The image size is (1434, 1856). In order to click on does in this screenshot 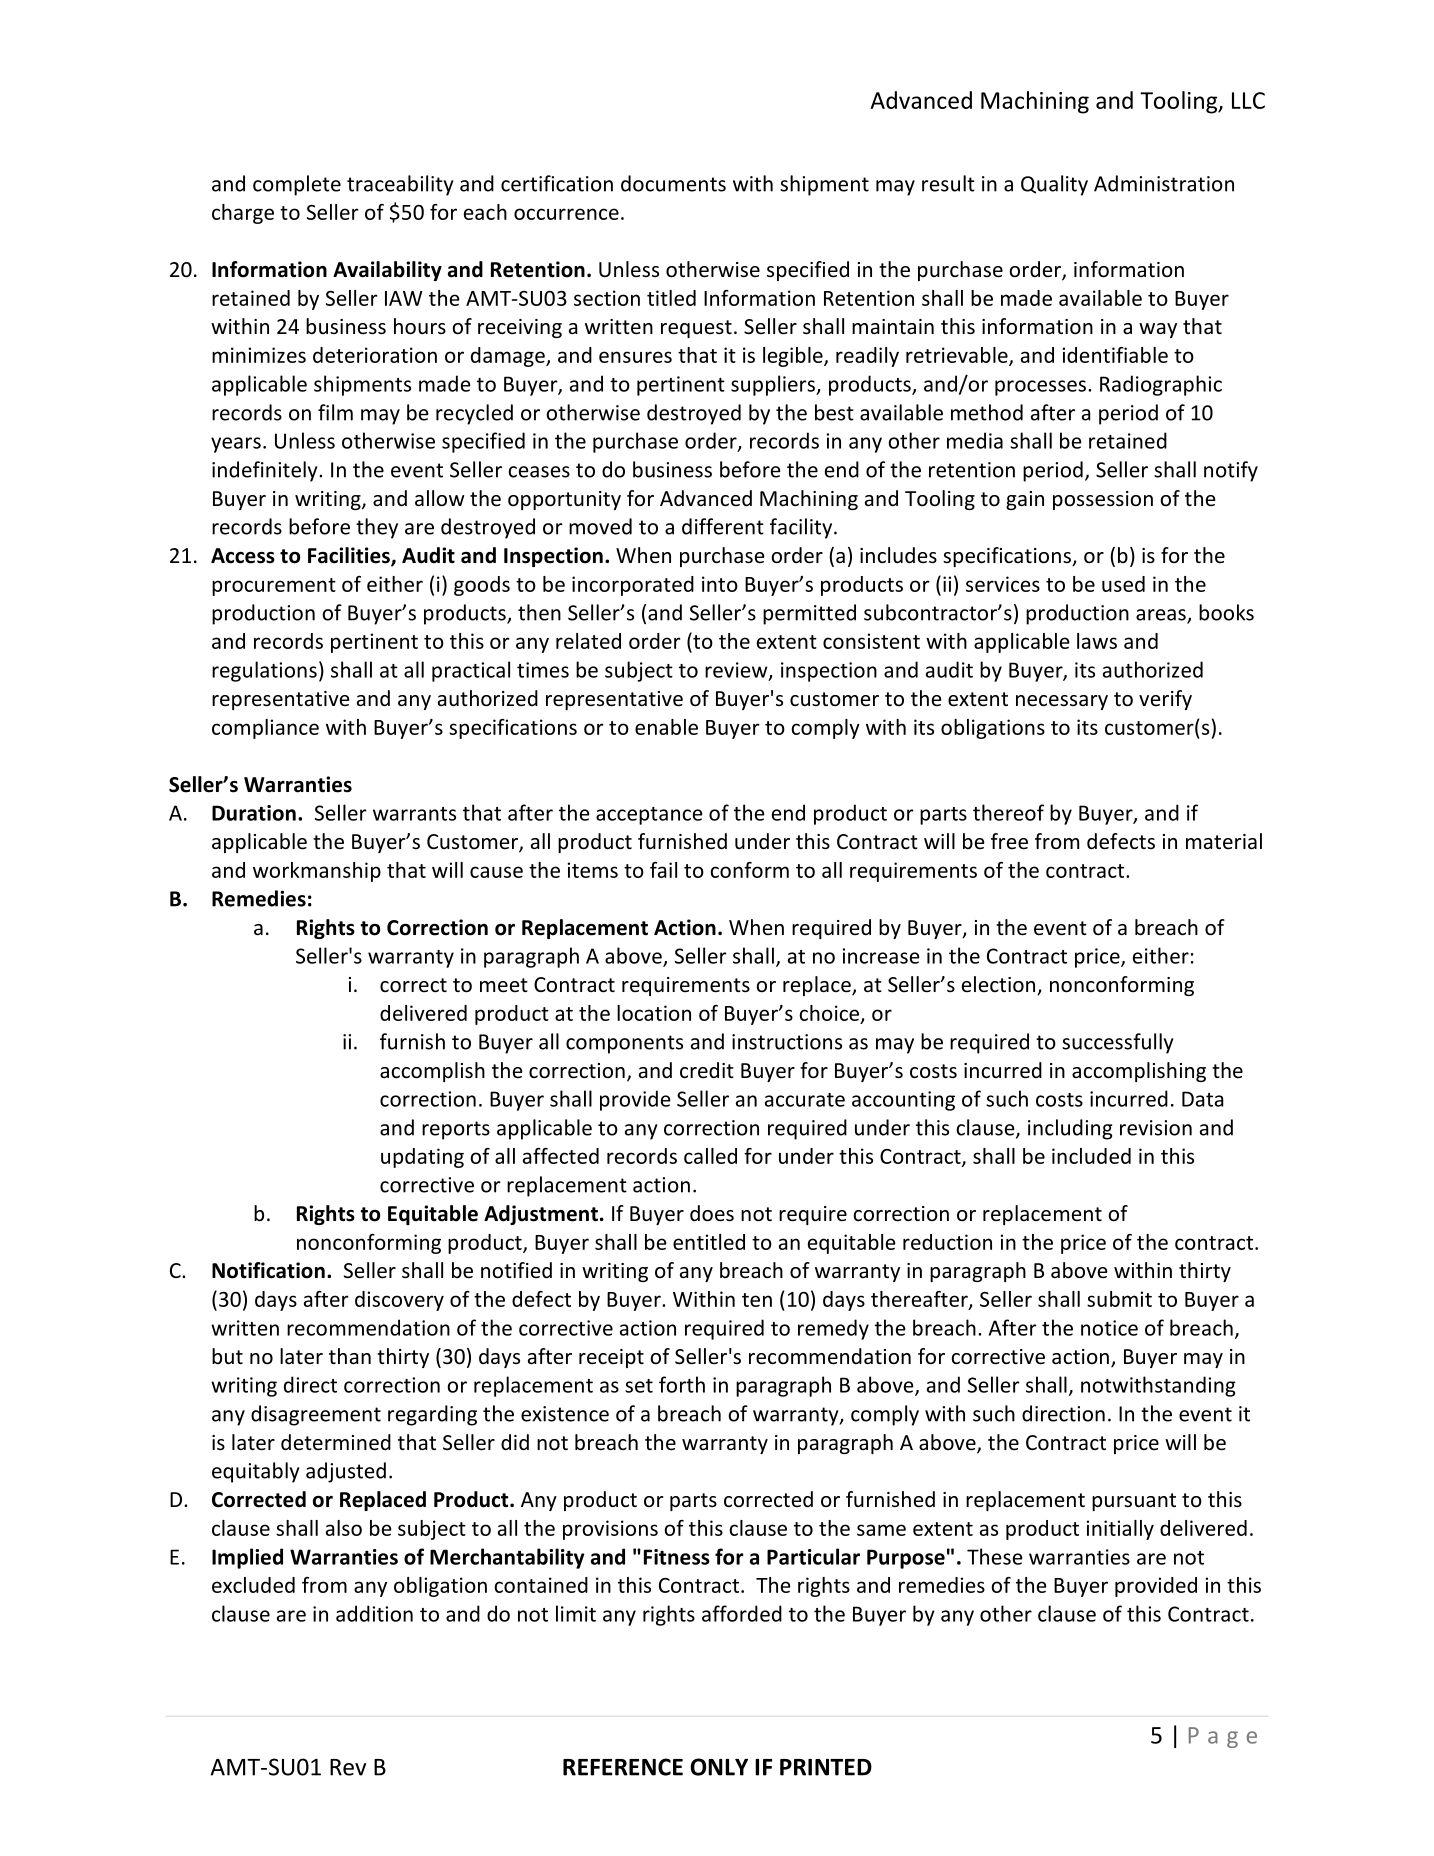, I will do `click(712, 1213)`.
